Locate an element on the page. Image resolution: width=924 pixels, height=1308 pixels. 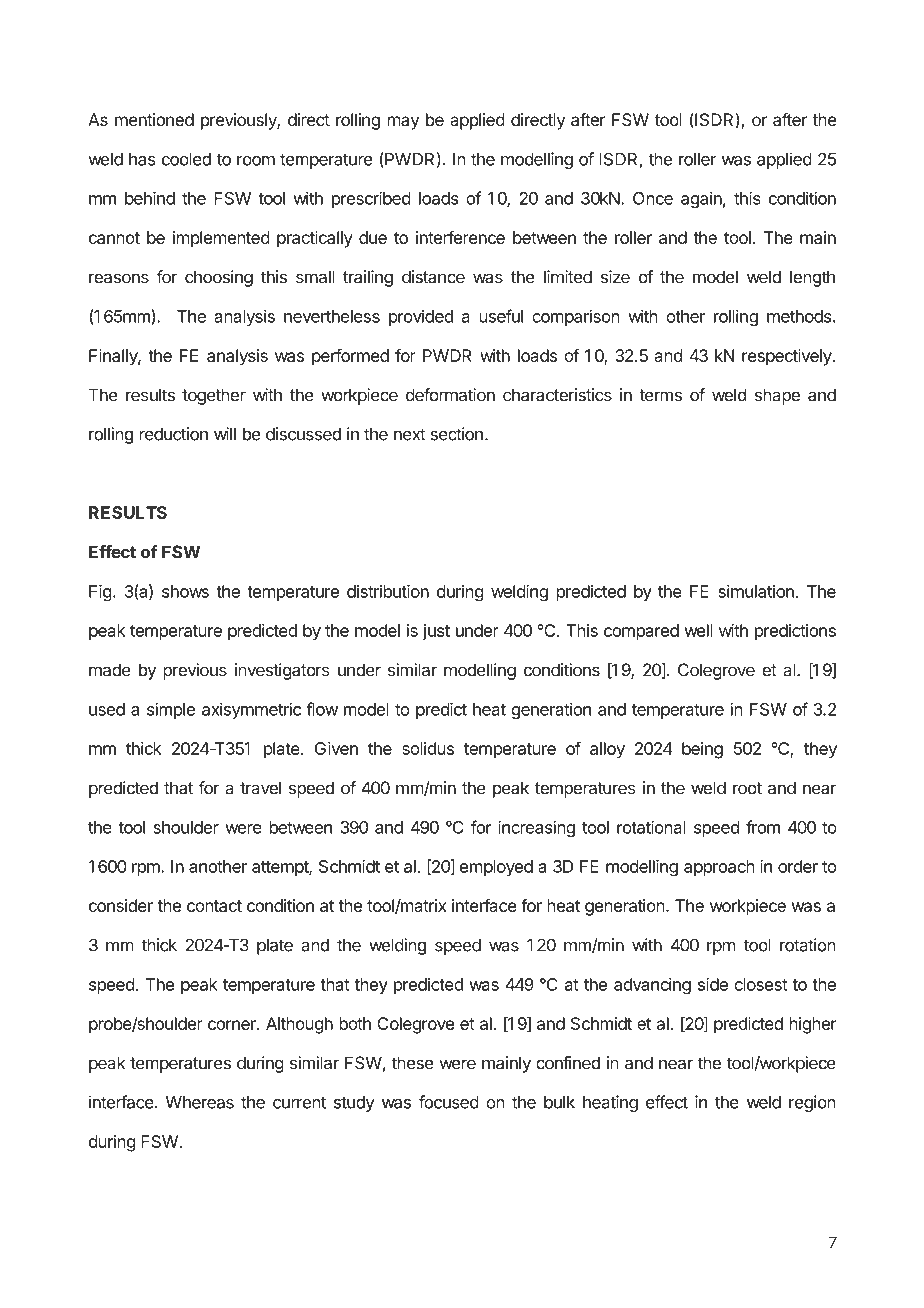
Whereas is located at coordinates (200, 1102).
